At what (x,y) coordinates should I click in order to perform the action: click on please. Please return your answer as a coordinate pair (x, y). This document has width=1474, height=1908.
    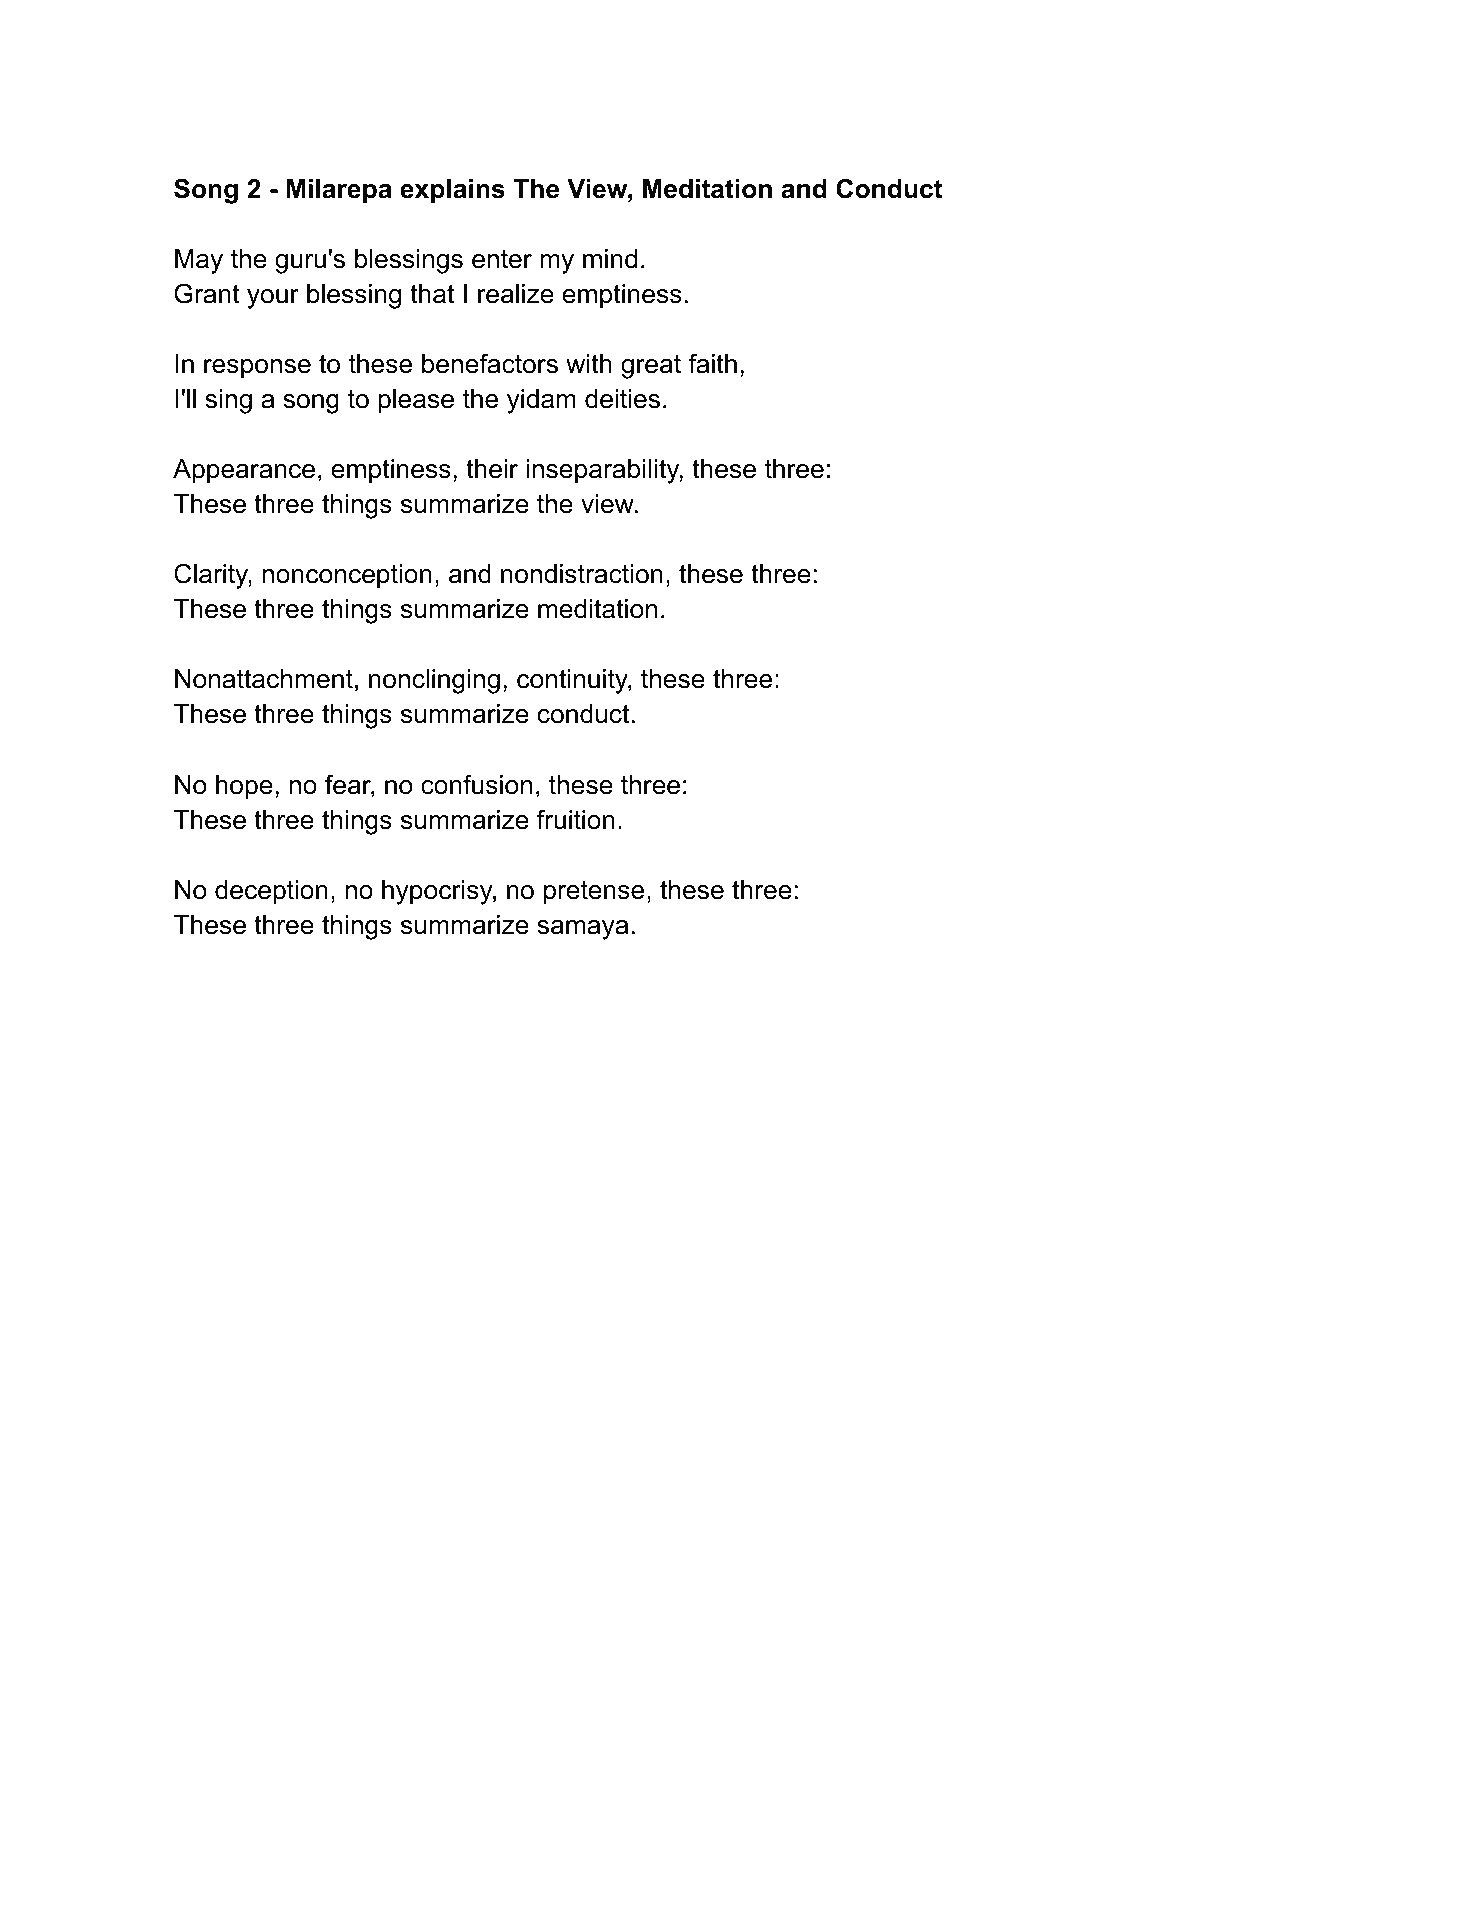
    Looking at the image, I should click on (416, 401).
